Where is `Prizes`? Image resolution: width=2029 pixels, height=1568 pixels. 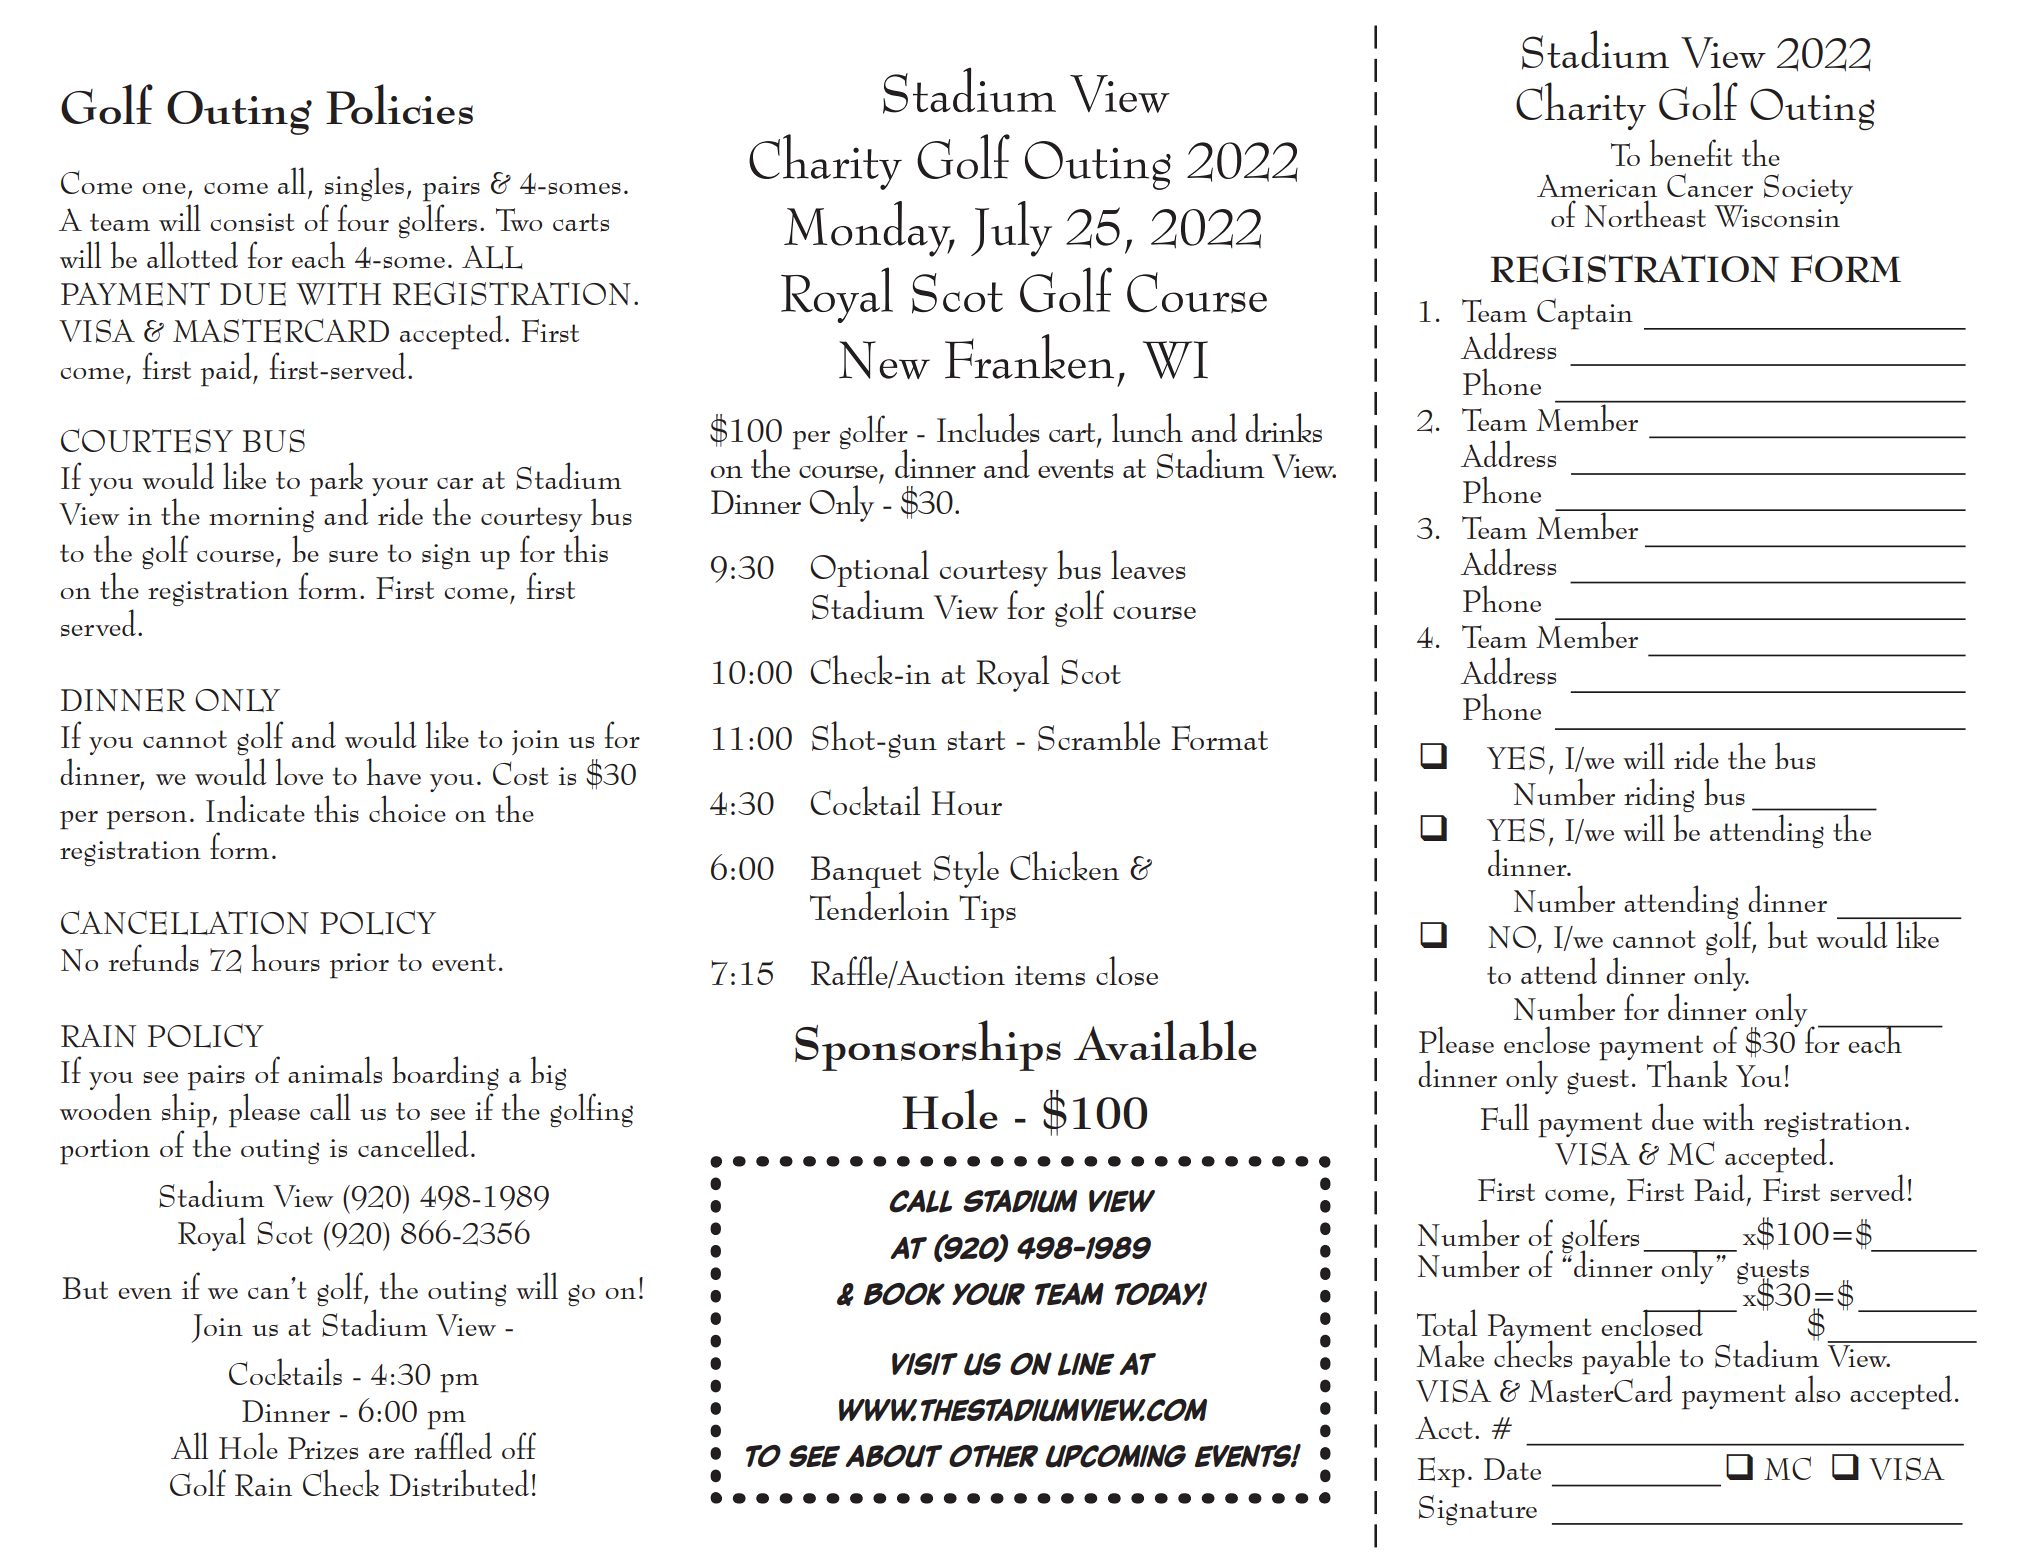 Prizes is located at coordinates (323, 1448).
